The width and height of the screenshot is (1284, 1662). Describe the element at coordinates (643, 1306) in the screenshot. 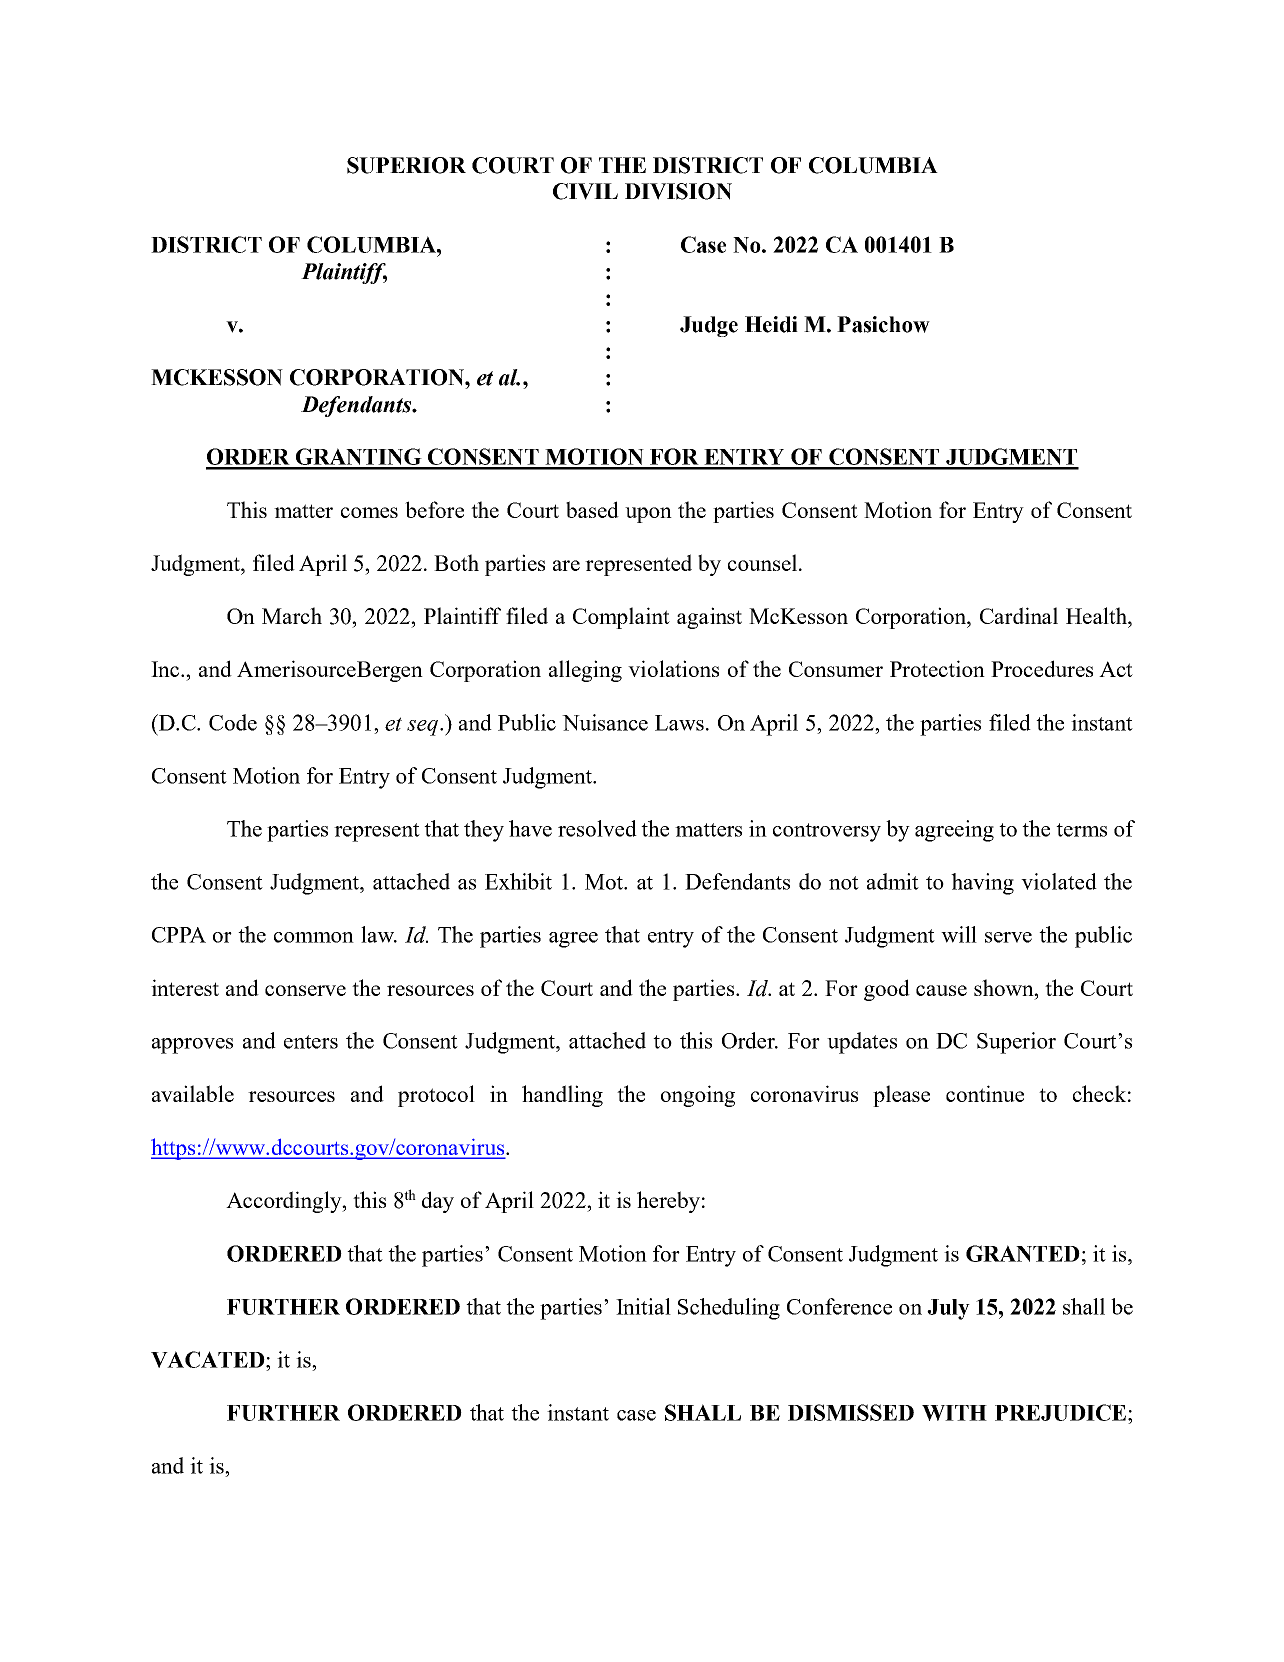

I see `Initial` at that location.
